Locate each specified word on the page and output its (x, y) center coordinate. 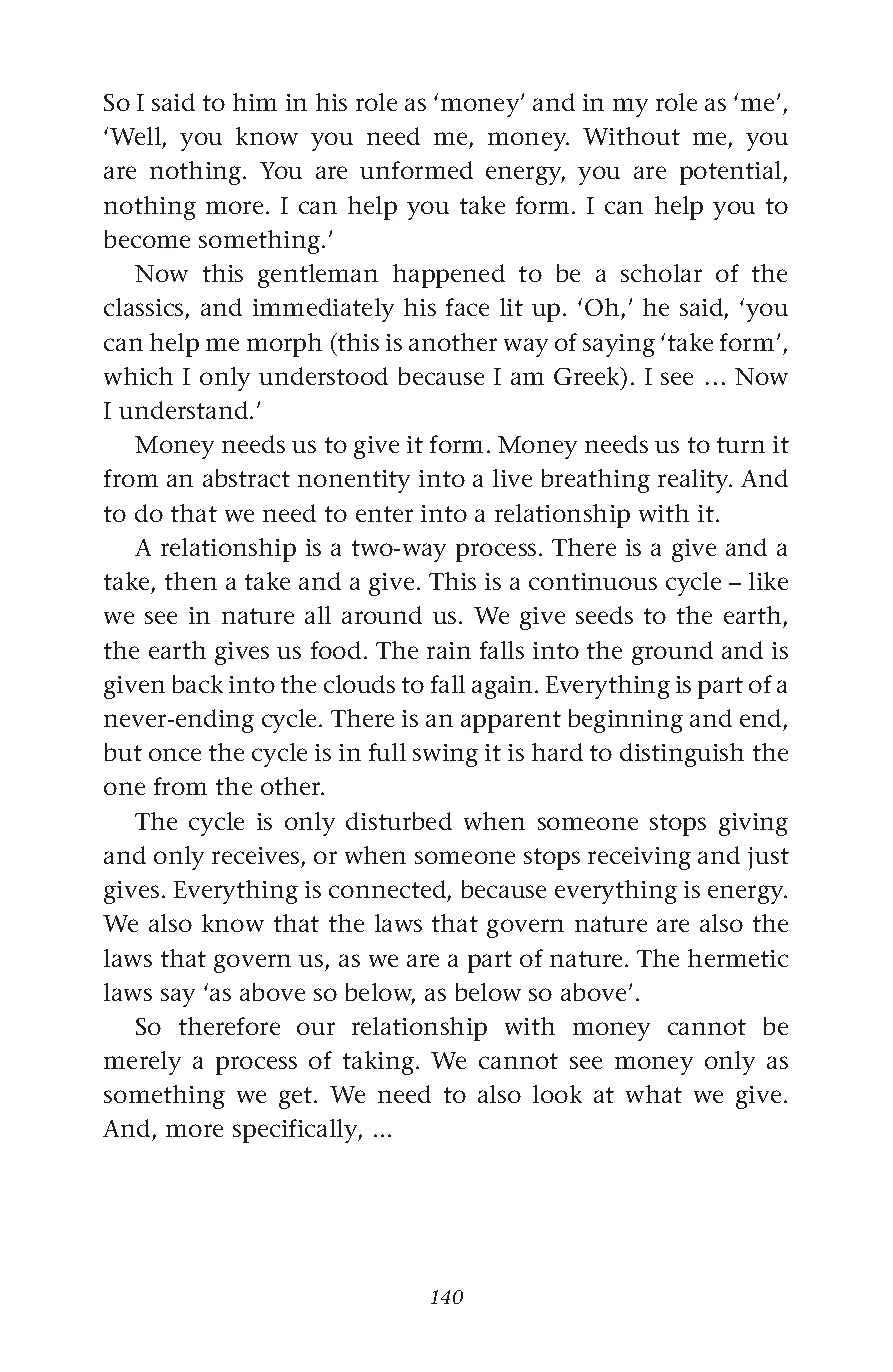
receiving (639, 858)
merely (142, 1063)
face (467, 307)
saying (619, 345)
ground (672, 653)
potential (732, 173)
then (191, 581)
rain (449, 650)
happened (449, 276)
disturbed (399, 821)
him (255, 102)
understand (185, 410)
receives (255, 855)
